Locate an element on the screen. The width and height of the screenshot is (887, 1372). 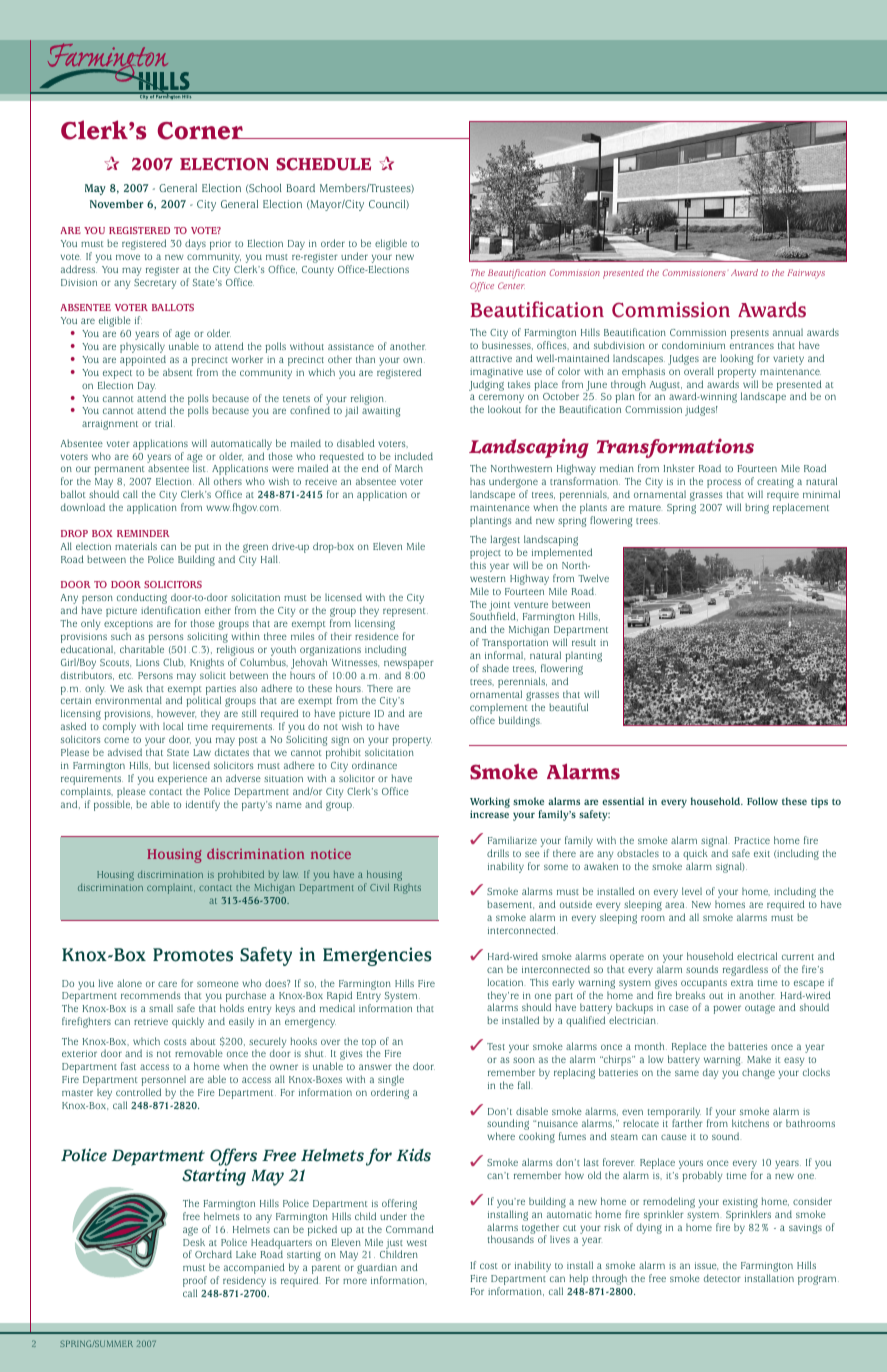
extra is located at coordinates (742, 983).
